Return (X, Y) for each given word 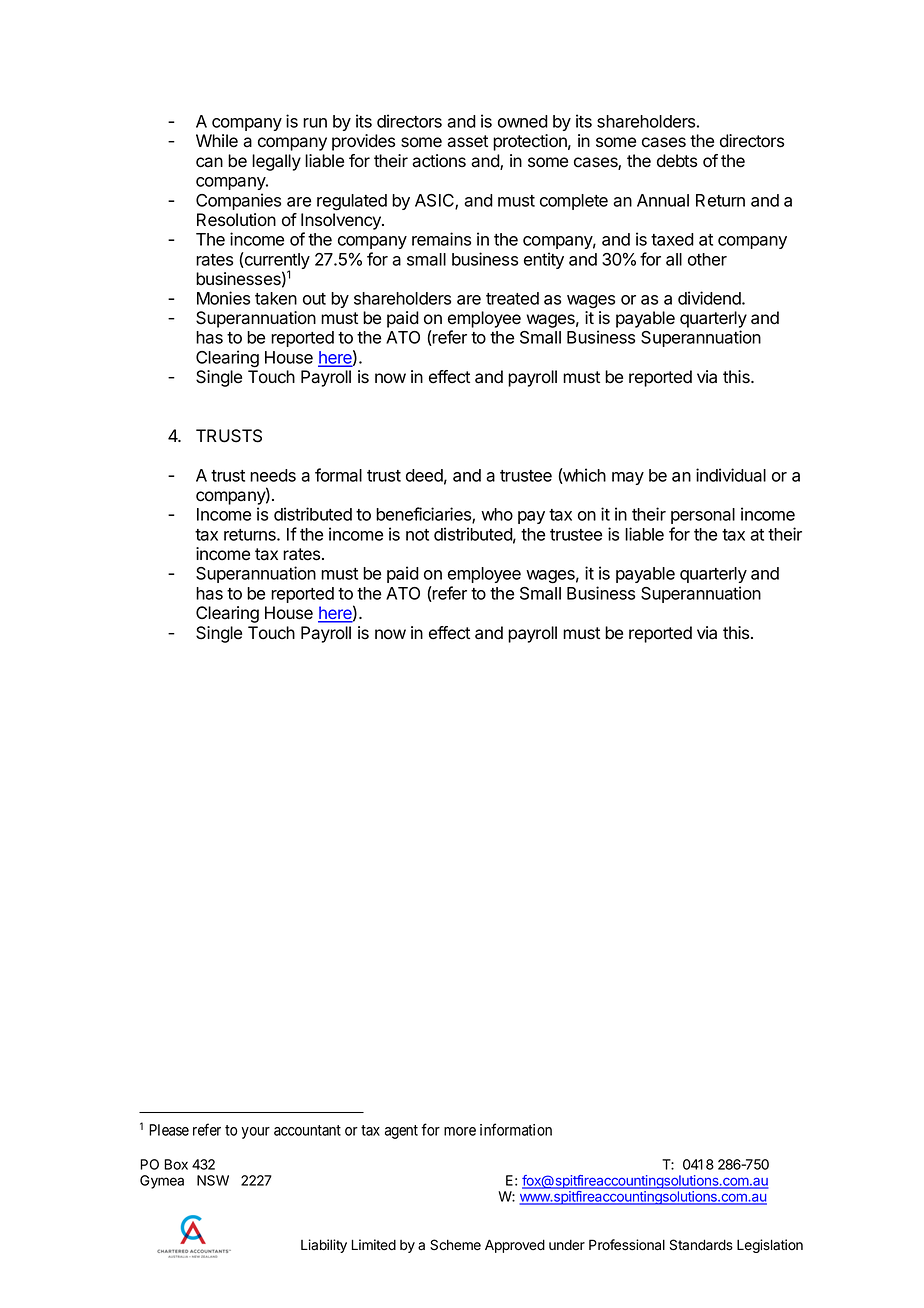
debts (677, 161)
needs (273, 475)
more (460, 1131)
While (217, 141)
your (255, 1133)
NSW (213, 1180)
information (516, 1129)
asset (467, 141)
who (497, 514)
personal (703, 516)
